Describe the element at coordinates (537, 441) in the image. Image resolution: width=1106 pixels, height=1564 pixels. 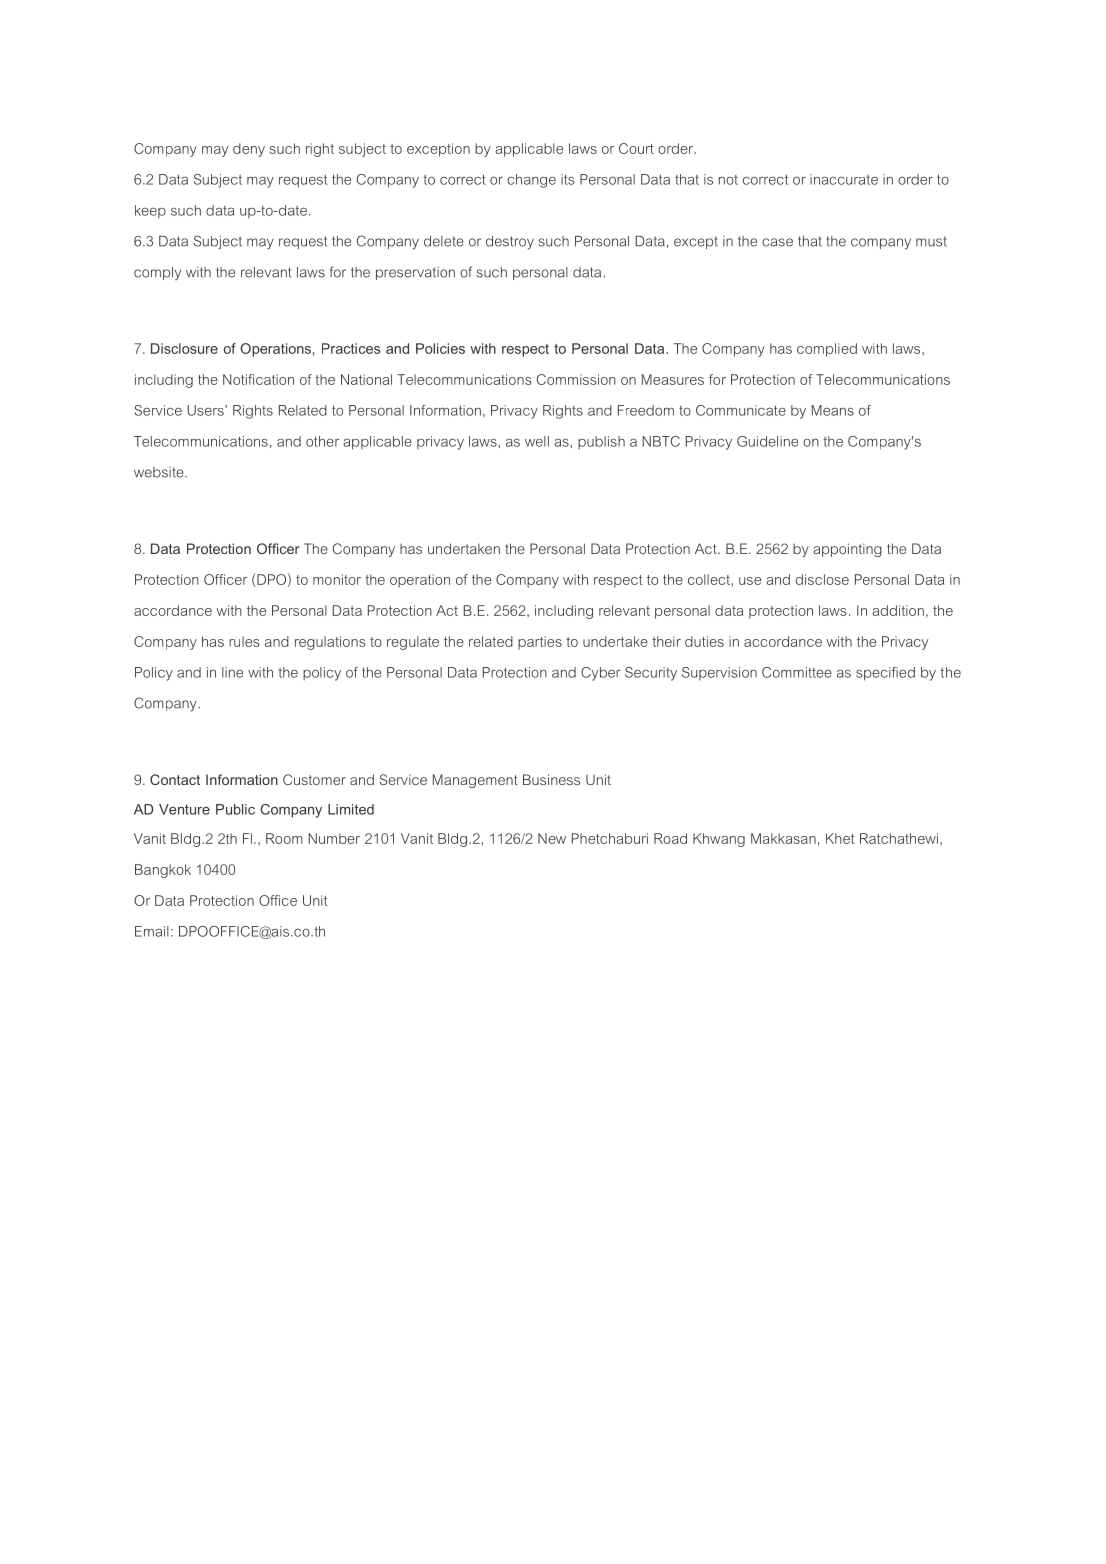
I see `well` at that location.
